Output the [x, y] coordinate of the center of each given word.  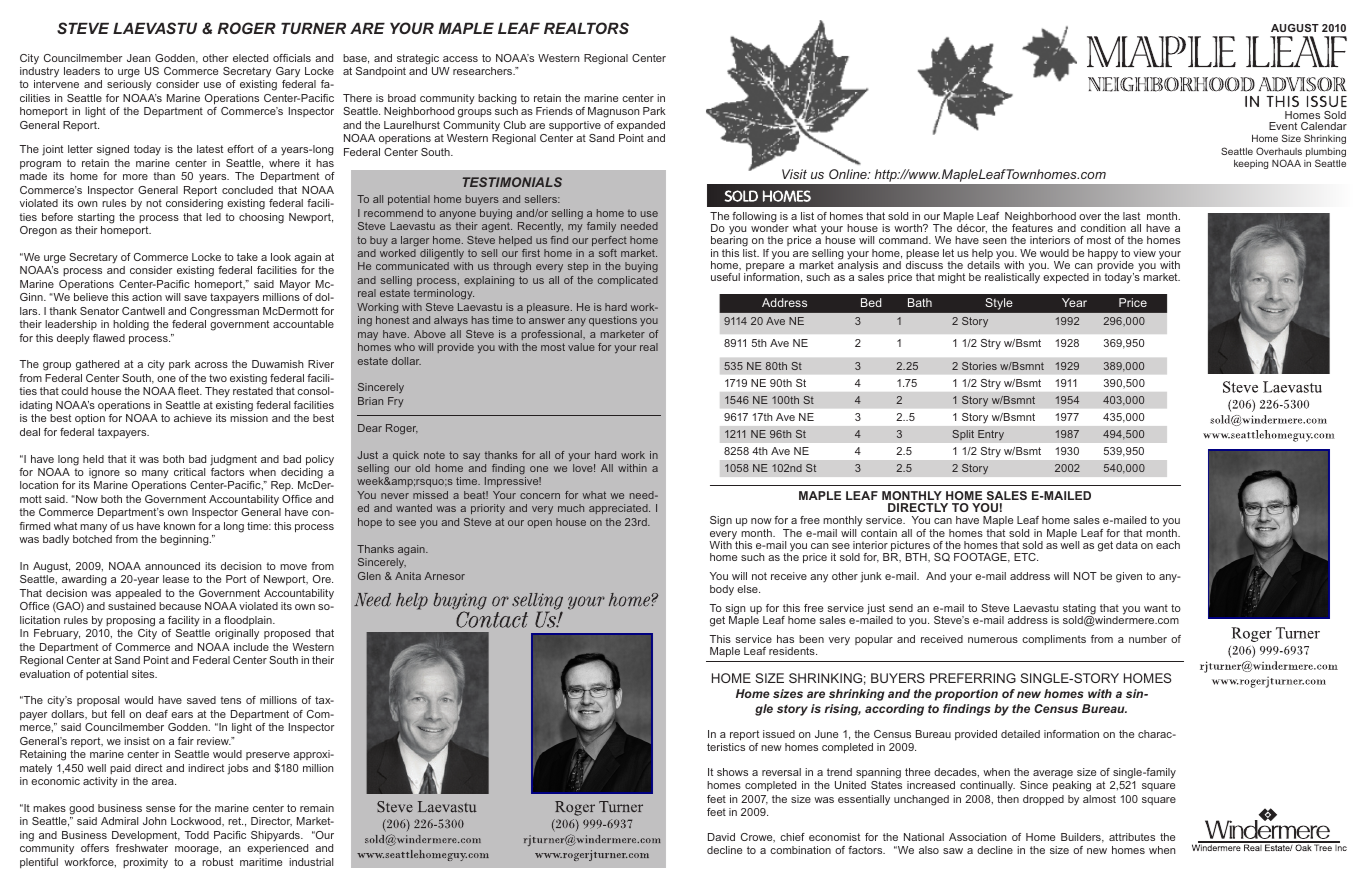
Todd [196, 835]
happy [1104, 255]
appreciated [619, 509]
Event [1283, 126]
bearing [729, 242]
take [247, 257]
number [1148, 639]
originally [237, 634]
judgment [233, 460]
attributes [1132, 837]
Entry [991, 435]
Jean [139, 58]
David [721, 837]
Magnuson [614, 112]
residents [793, 651]
